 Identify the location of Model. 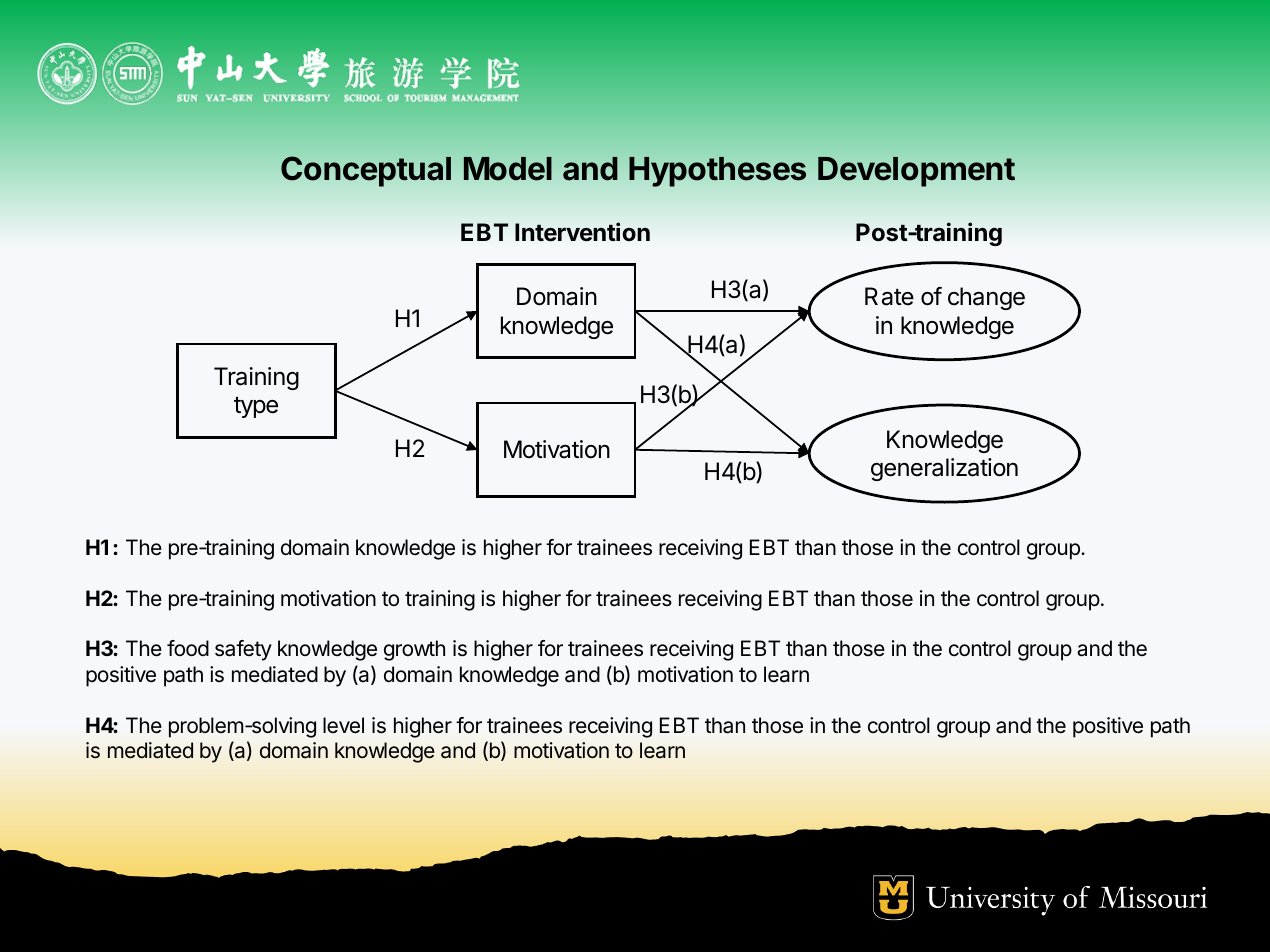
(508, 169).
